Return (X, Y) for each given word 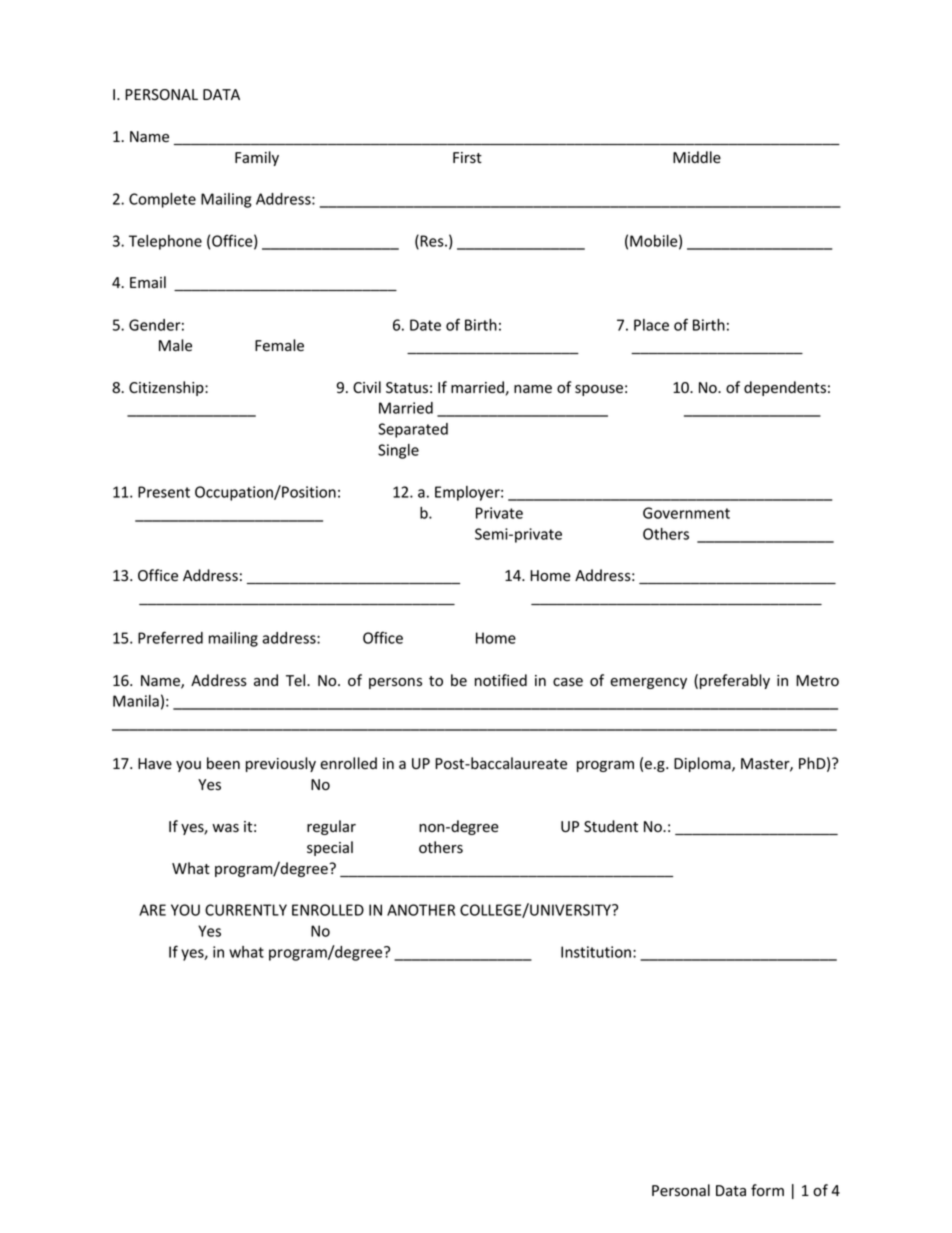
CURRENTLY (246, 910)
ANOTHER (421, 910)
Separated (413, 430)
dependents (785, 388)
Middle (697, 157)
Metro (817, 681)
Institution (596, 952)
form (767, 1190)
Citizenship (167, 388)
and (266, 680)
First (467, 158)
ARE (152, 910)
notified (501, 680)
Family (257, 158)
